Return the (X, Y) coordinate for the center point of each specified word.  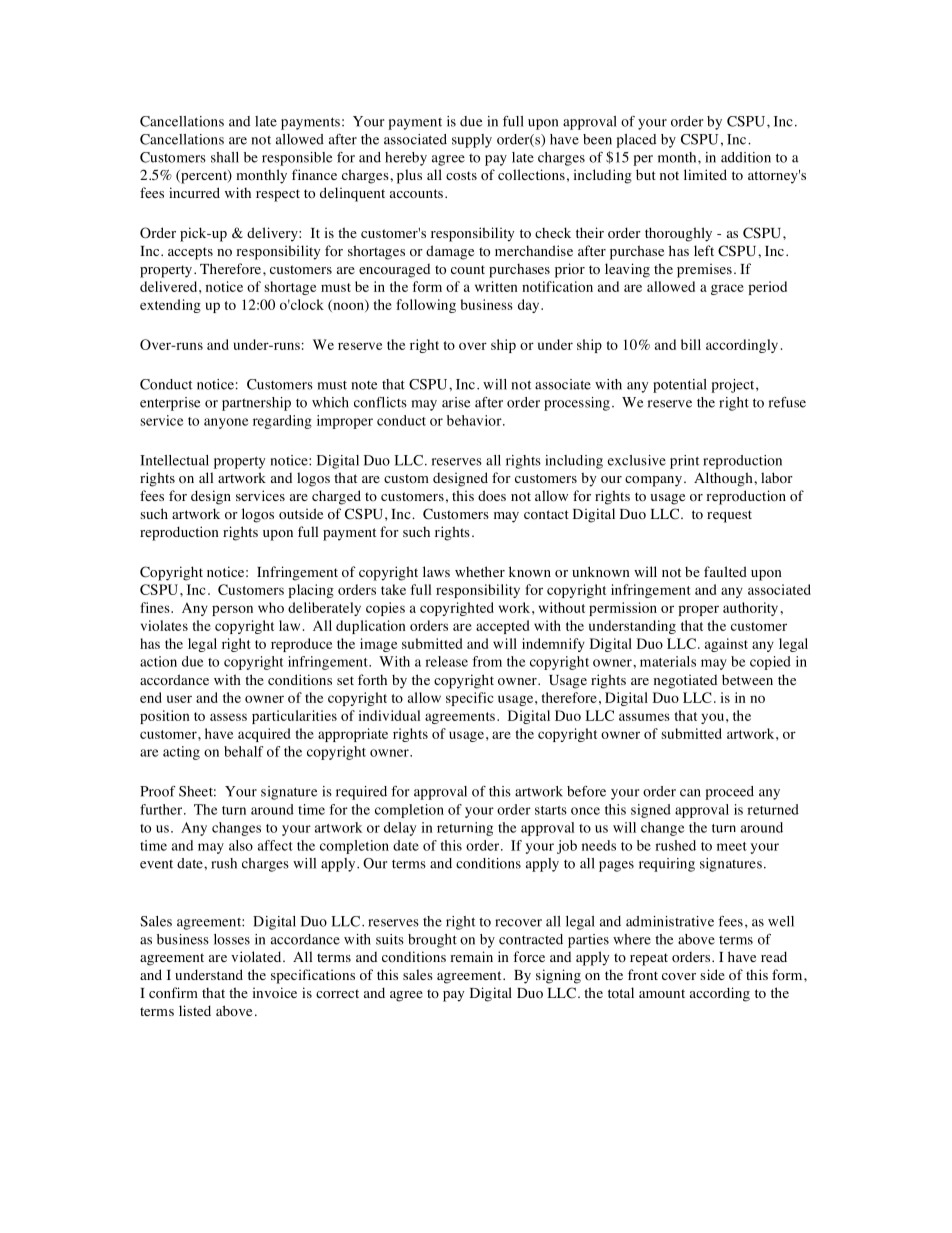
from (487, 661)
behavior (475, 420)
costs (461, 176)
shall (225, 157)
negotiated (685, 681)
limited (705, 174)
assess (228, 717)
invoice (275, 993)
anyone (226, 423)
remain (471, 956)
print (684, 462)
